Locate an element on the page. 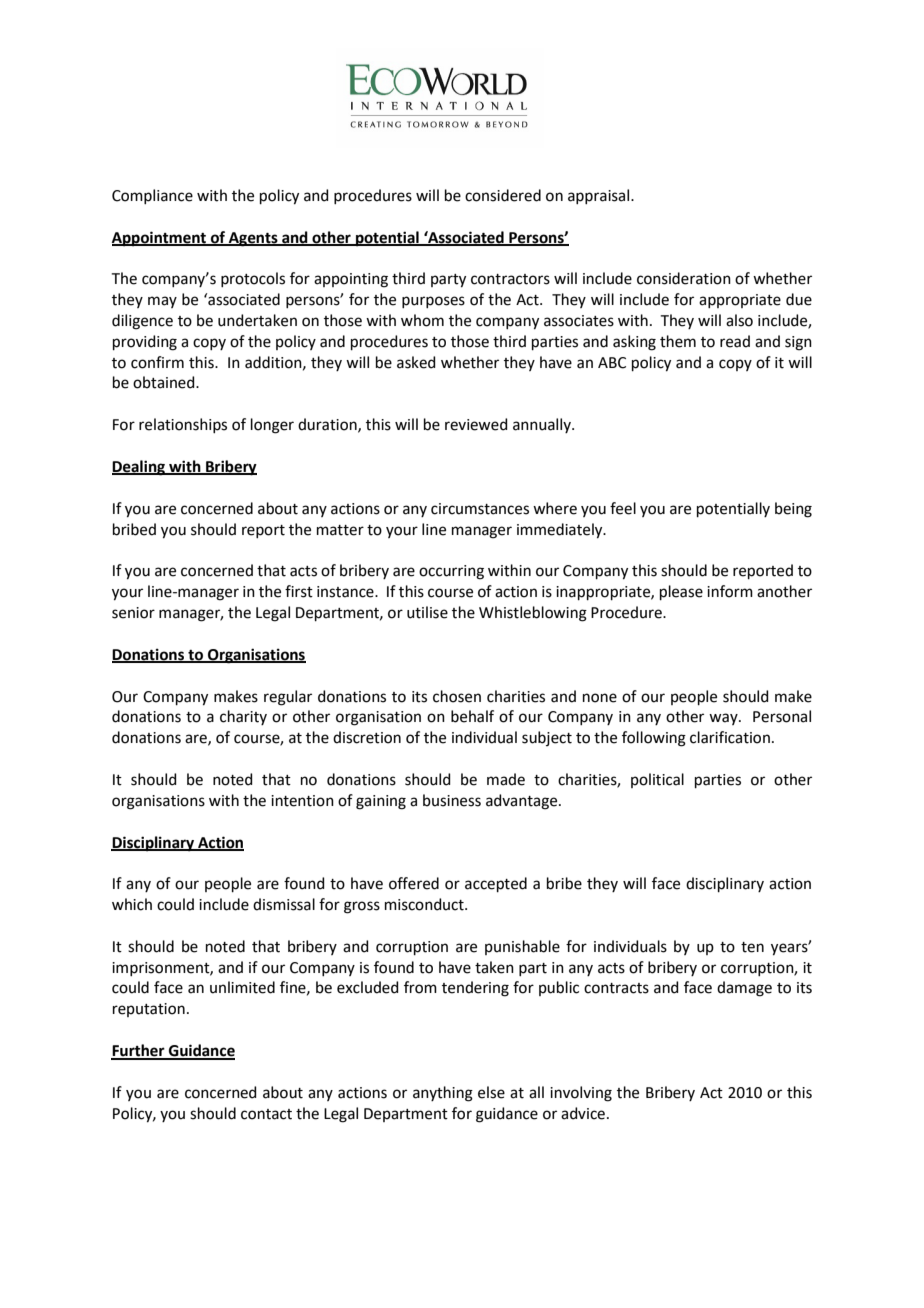  political is located at coordinates (657, 780).
